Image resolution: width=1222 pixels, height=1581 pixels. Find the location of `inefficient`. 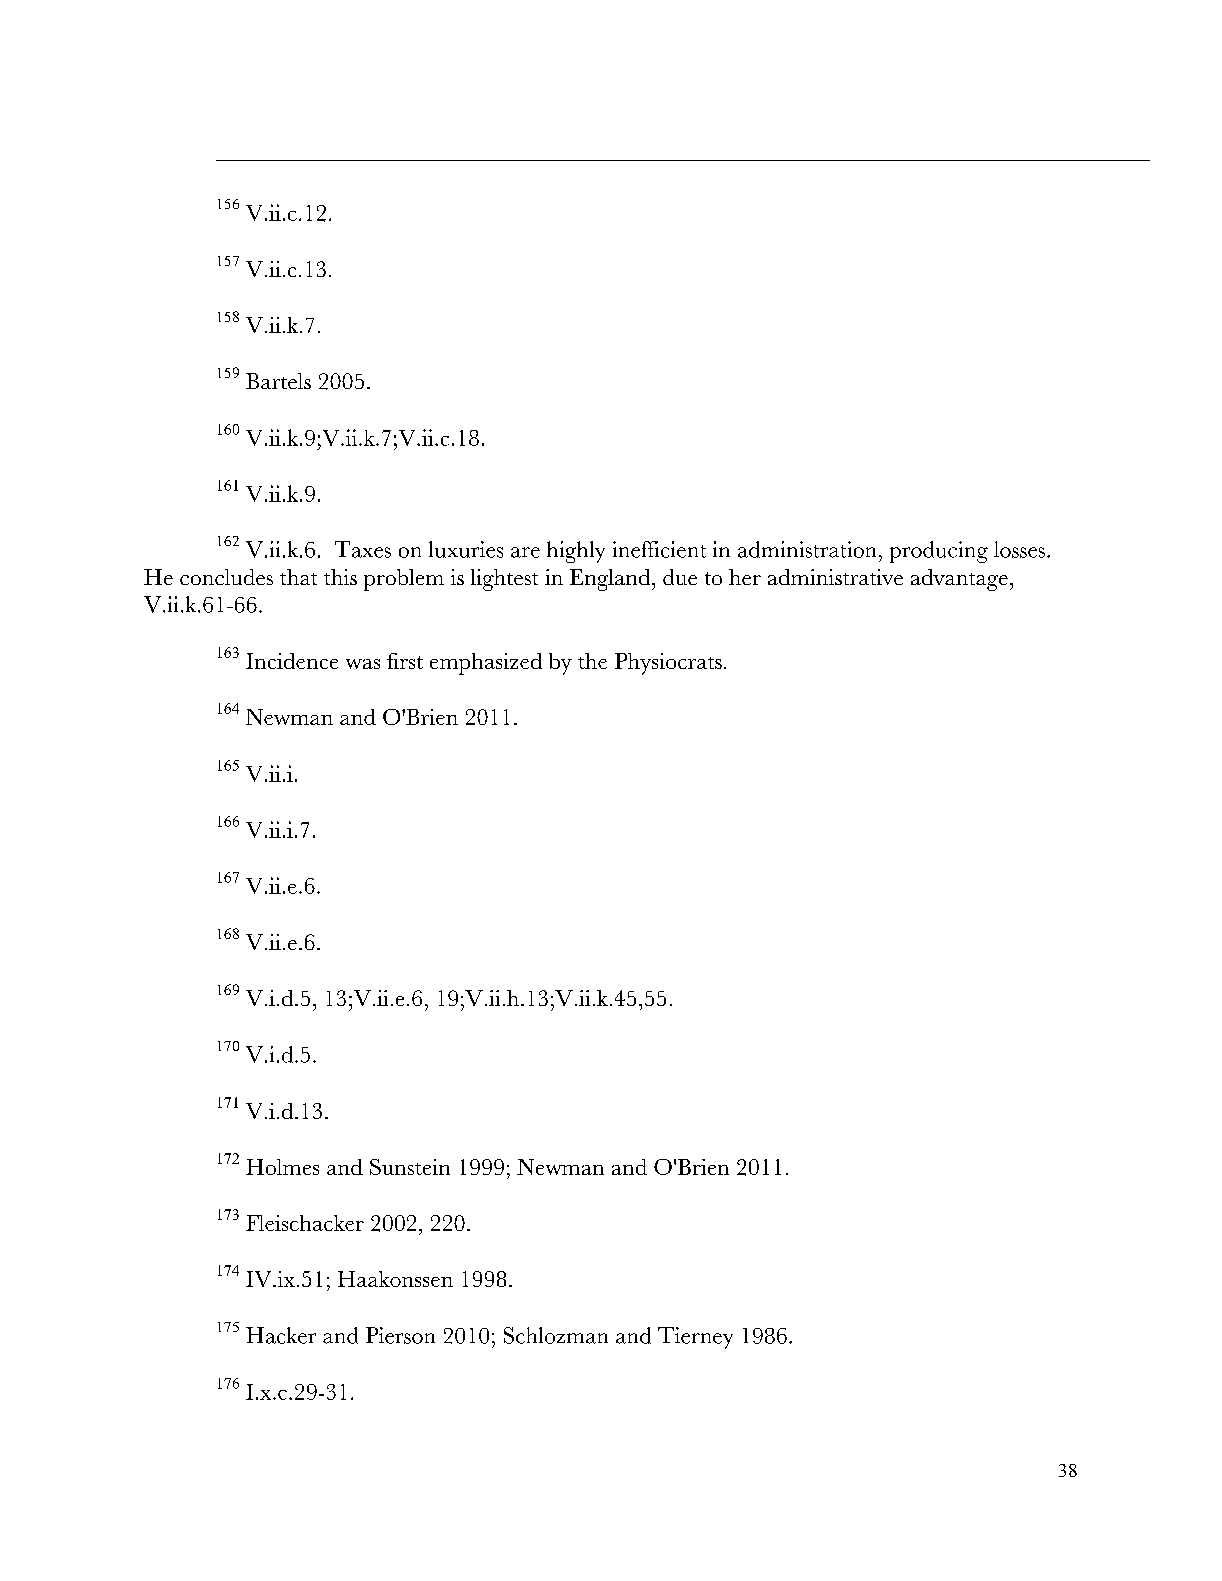

inefficient is located at coordinates (659, 549).
